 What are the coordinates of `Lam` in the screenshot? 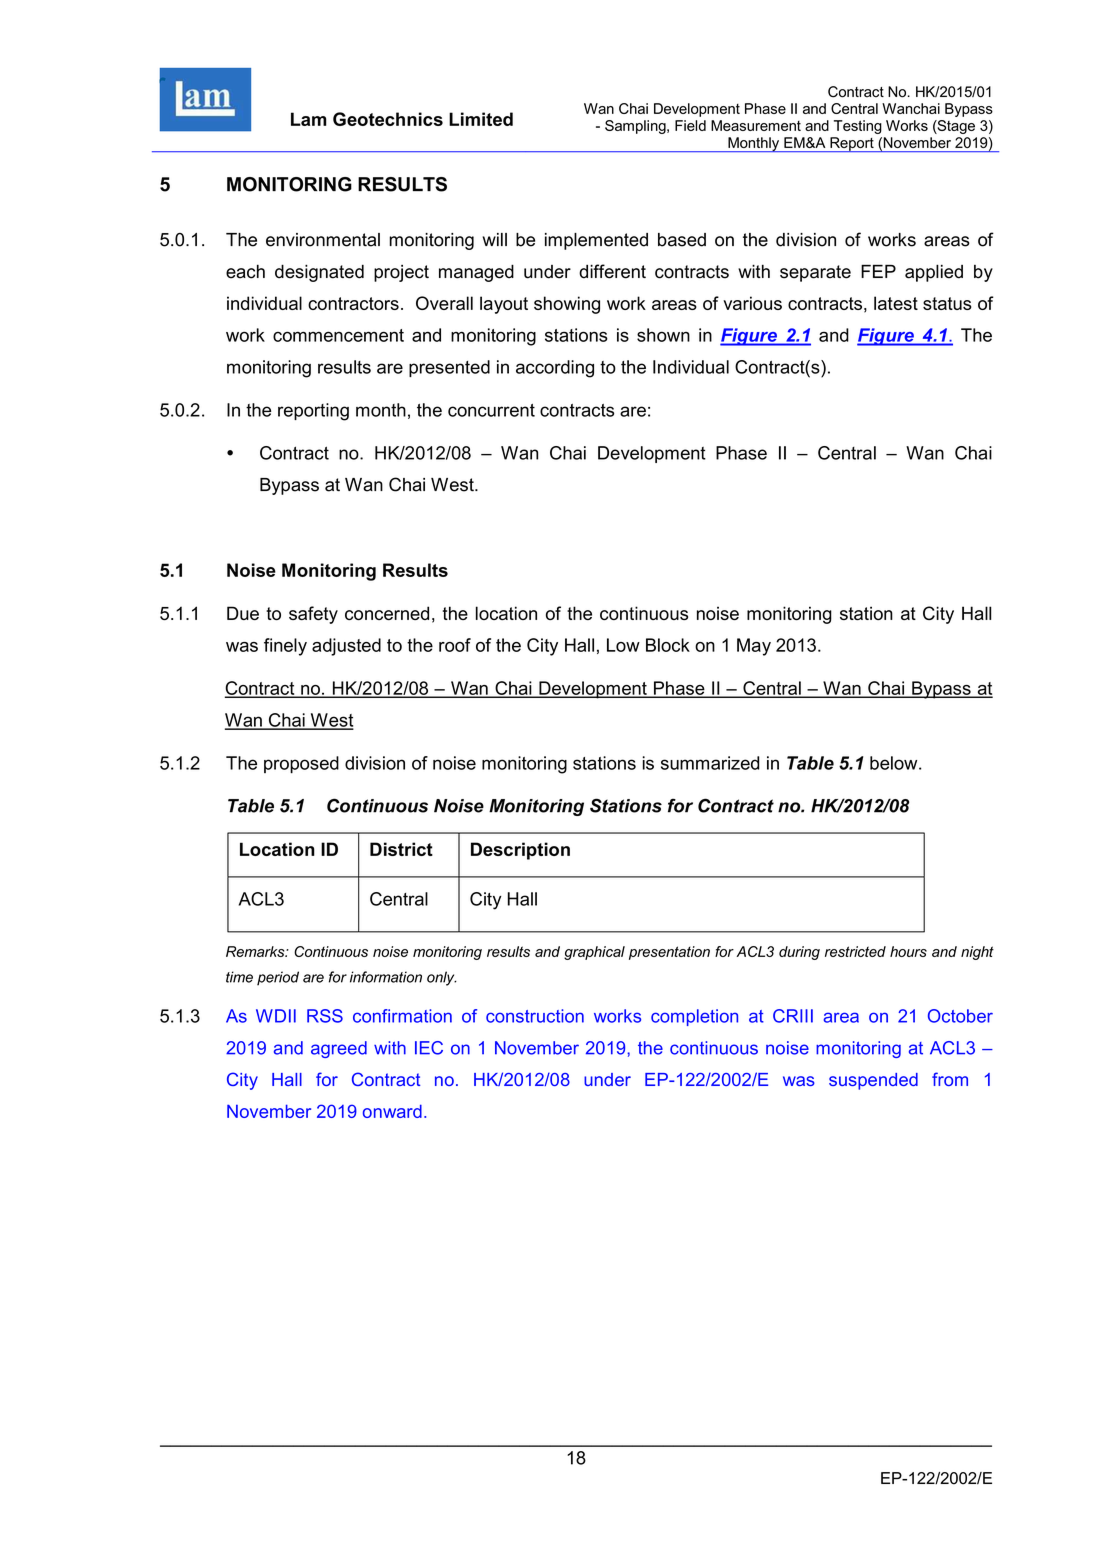 It's located at (309, 119).
